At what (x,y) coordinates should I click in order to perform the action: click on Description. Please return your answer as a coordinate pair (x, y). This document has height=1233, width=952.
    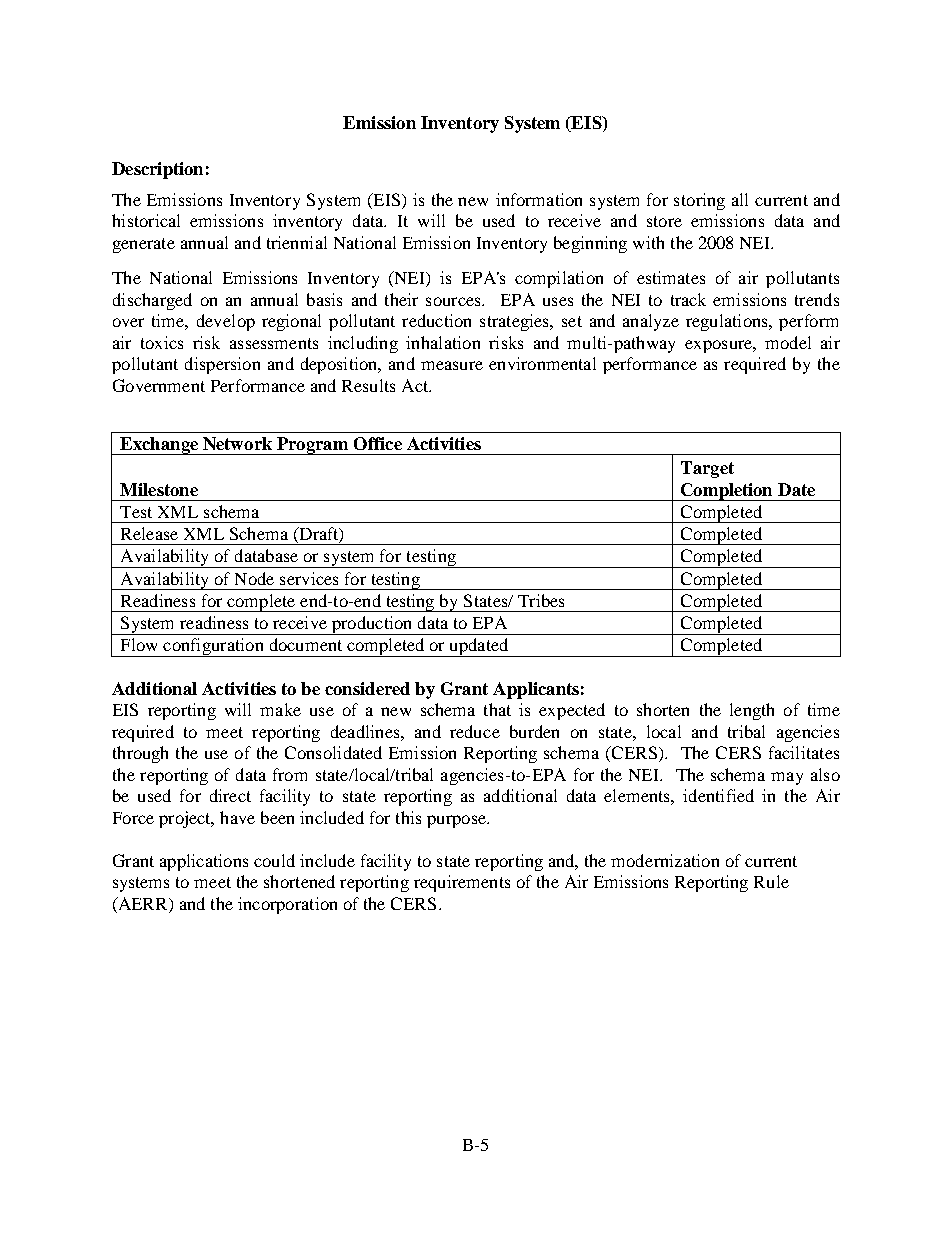
    Looking at the image, I should click on (157, 170).
